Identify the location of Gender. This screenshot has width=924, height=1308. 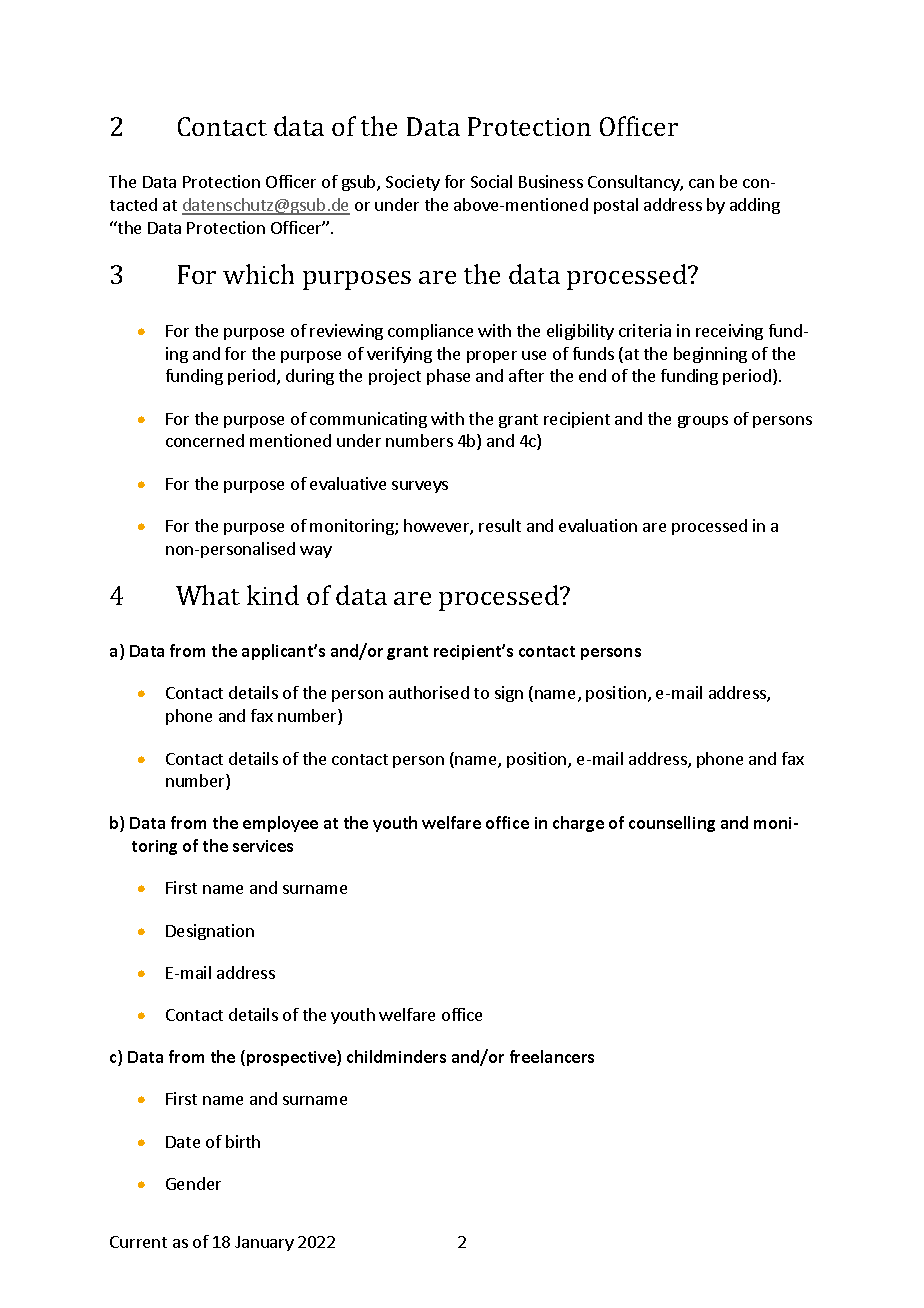
(193, 1183).
